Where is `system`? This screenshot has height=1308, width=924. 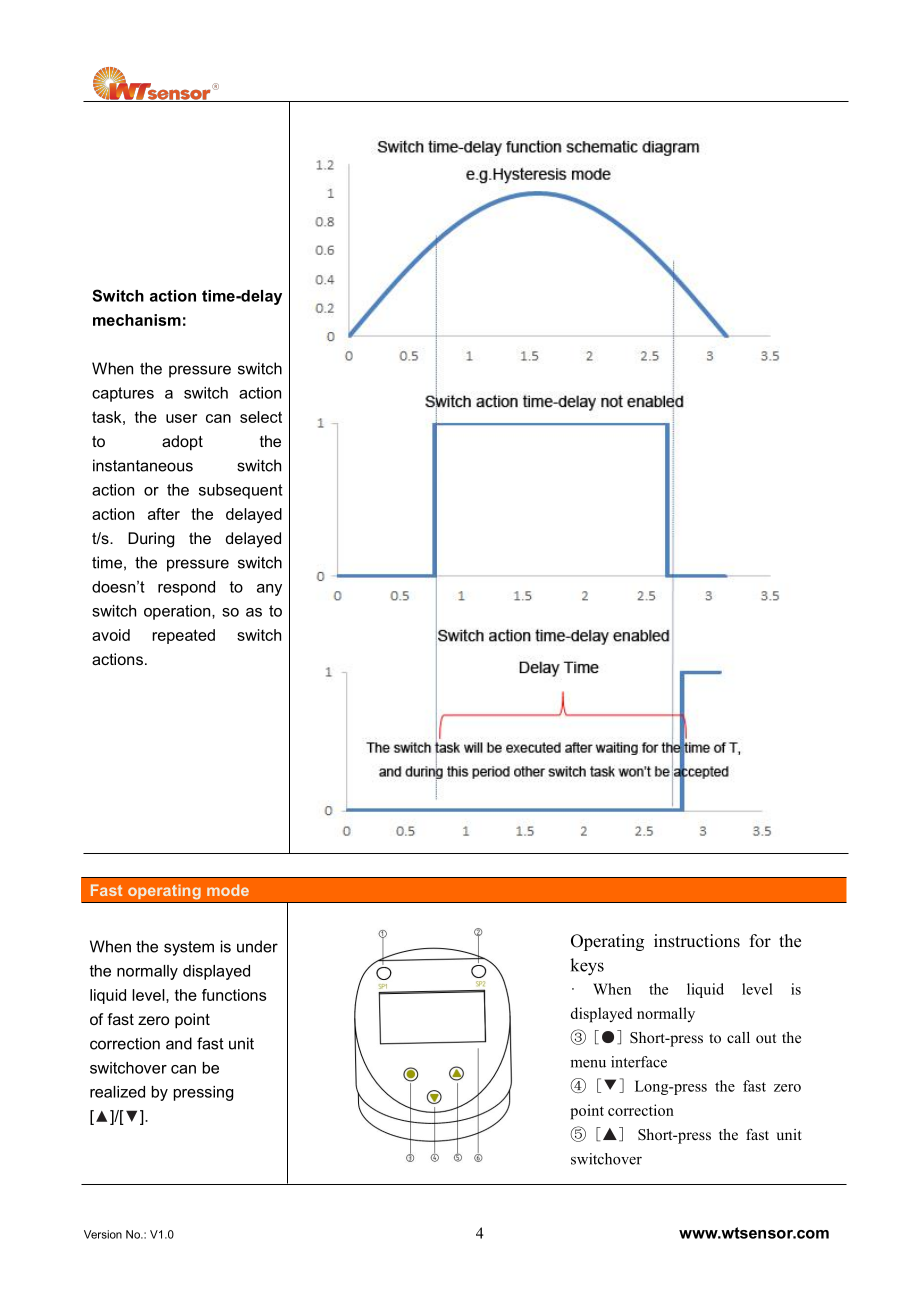
system is located at coordinates (189, 948).
